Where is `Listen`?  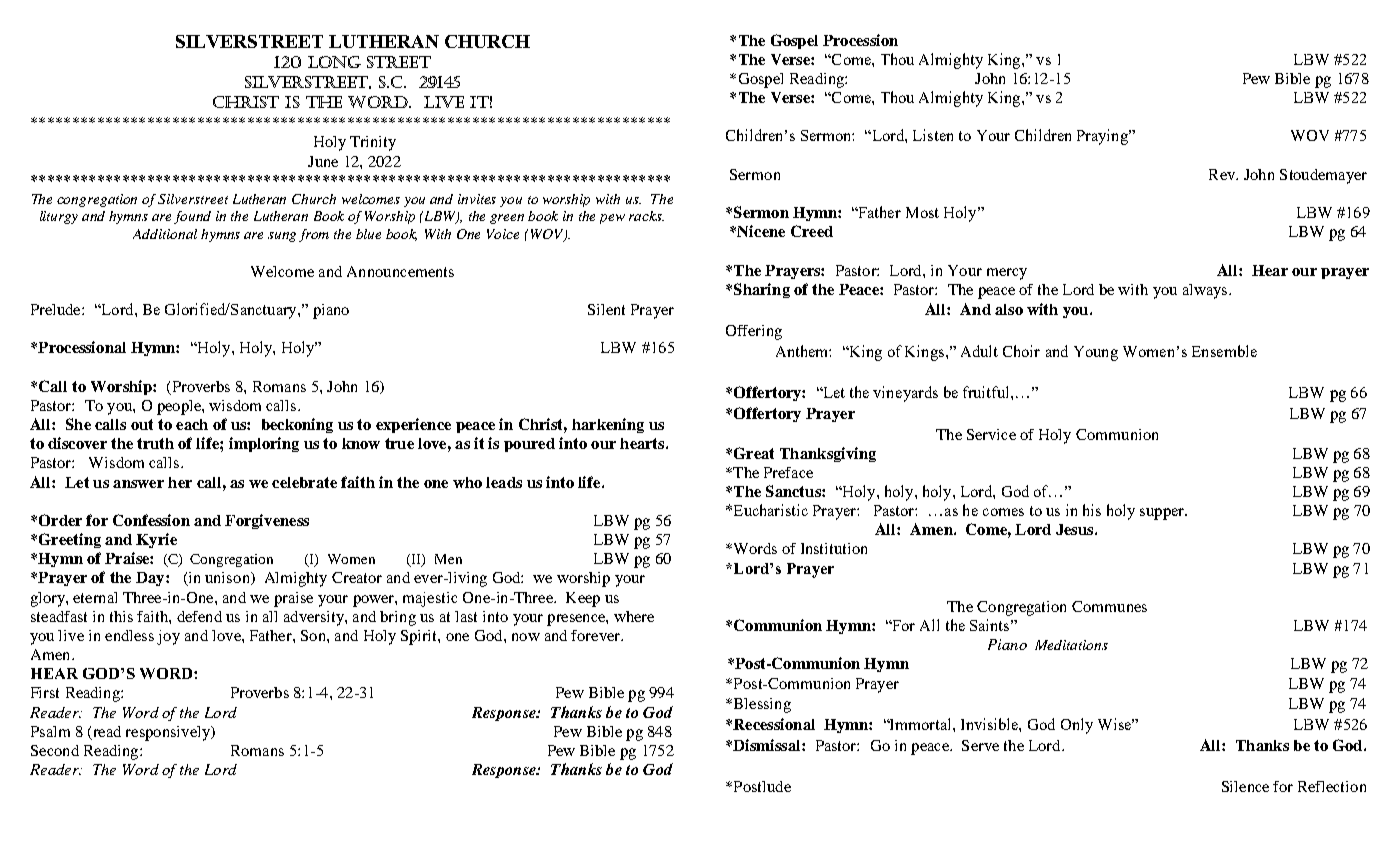
Listen is located at coordinates (933, 135).
